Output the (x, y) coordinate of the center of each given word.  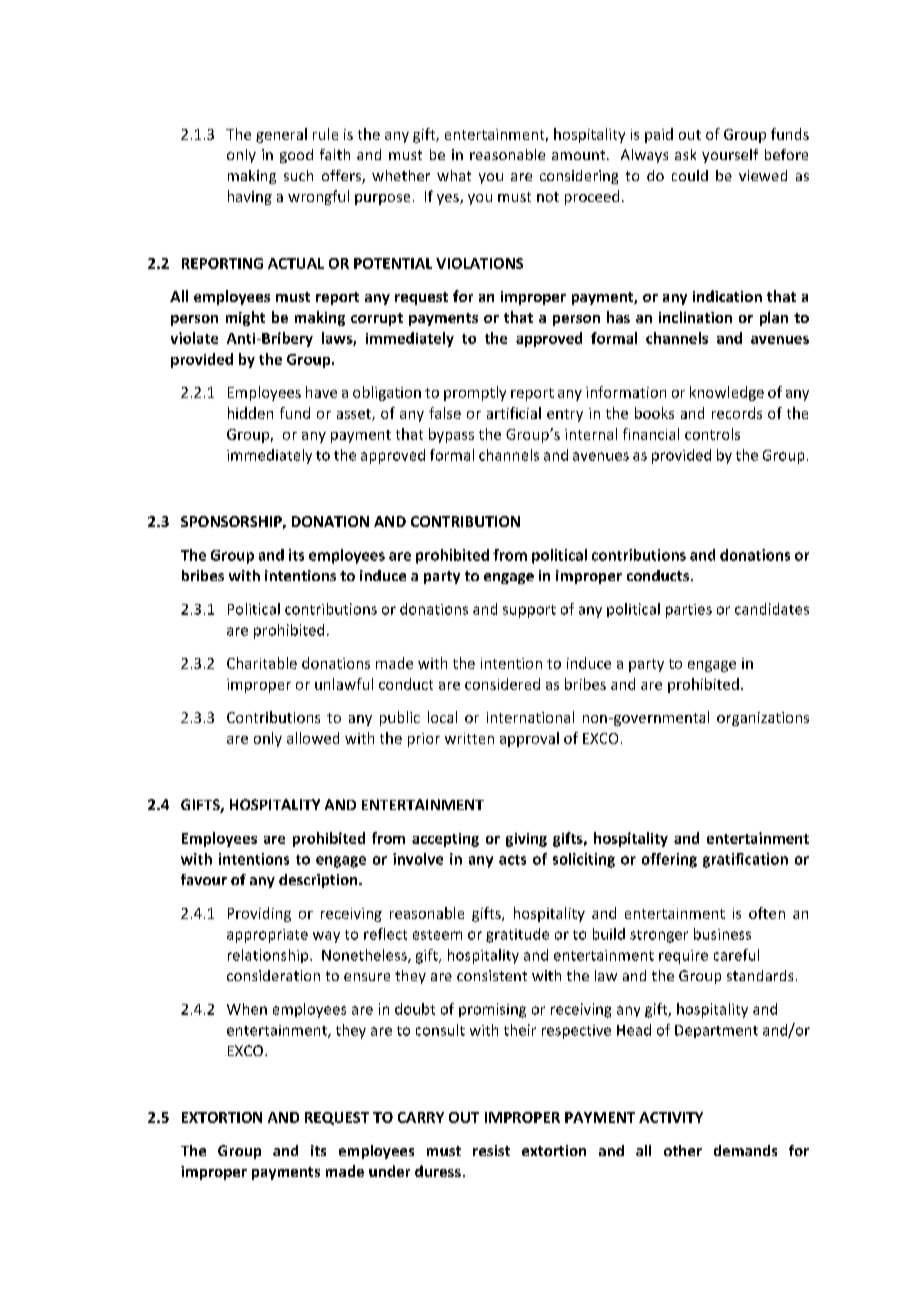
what (454, 175)
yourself (730, 156)
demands (745, 1150)
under (389, 1171)
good (296, 156)
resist (491, 1150)
